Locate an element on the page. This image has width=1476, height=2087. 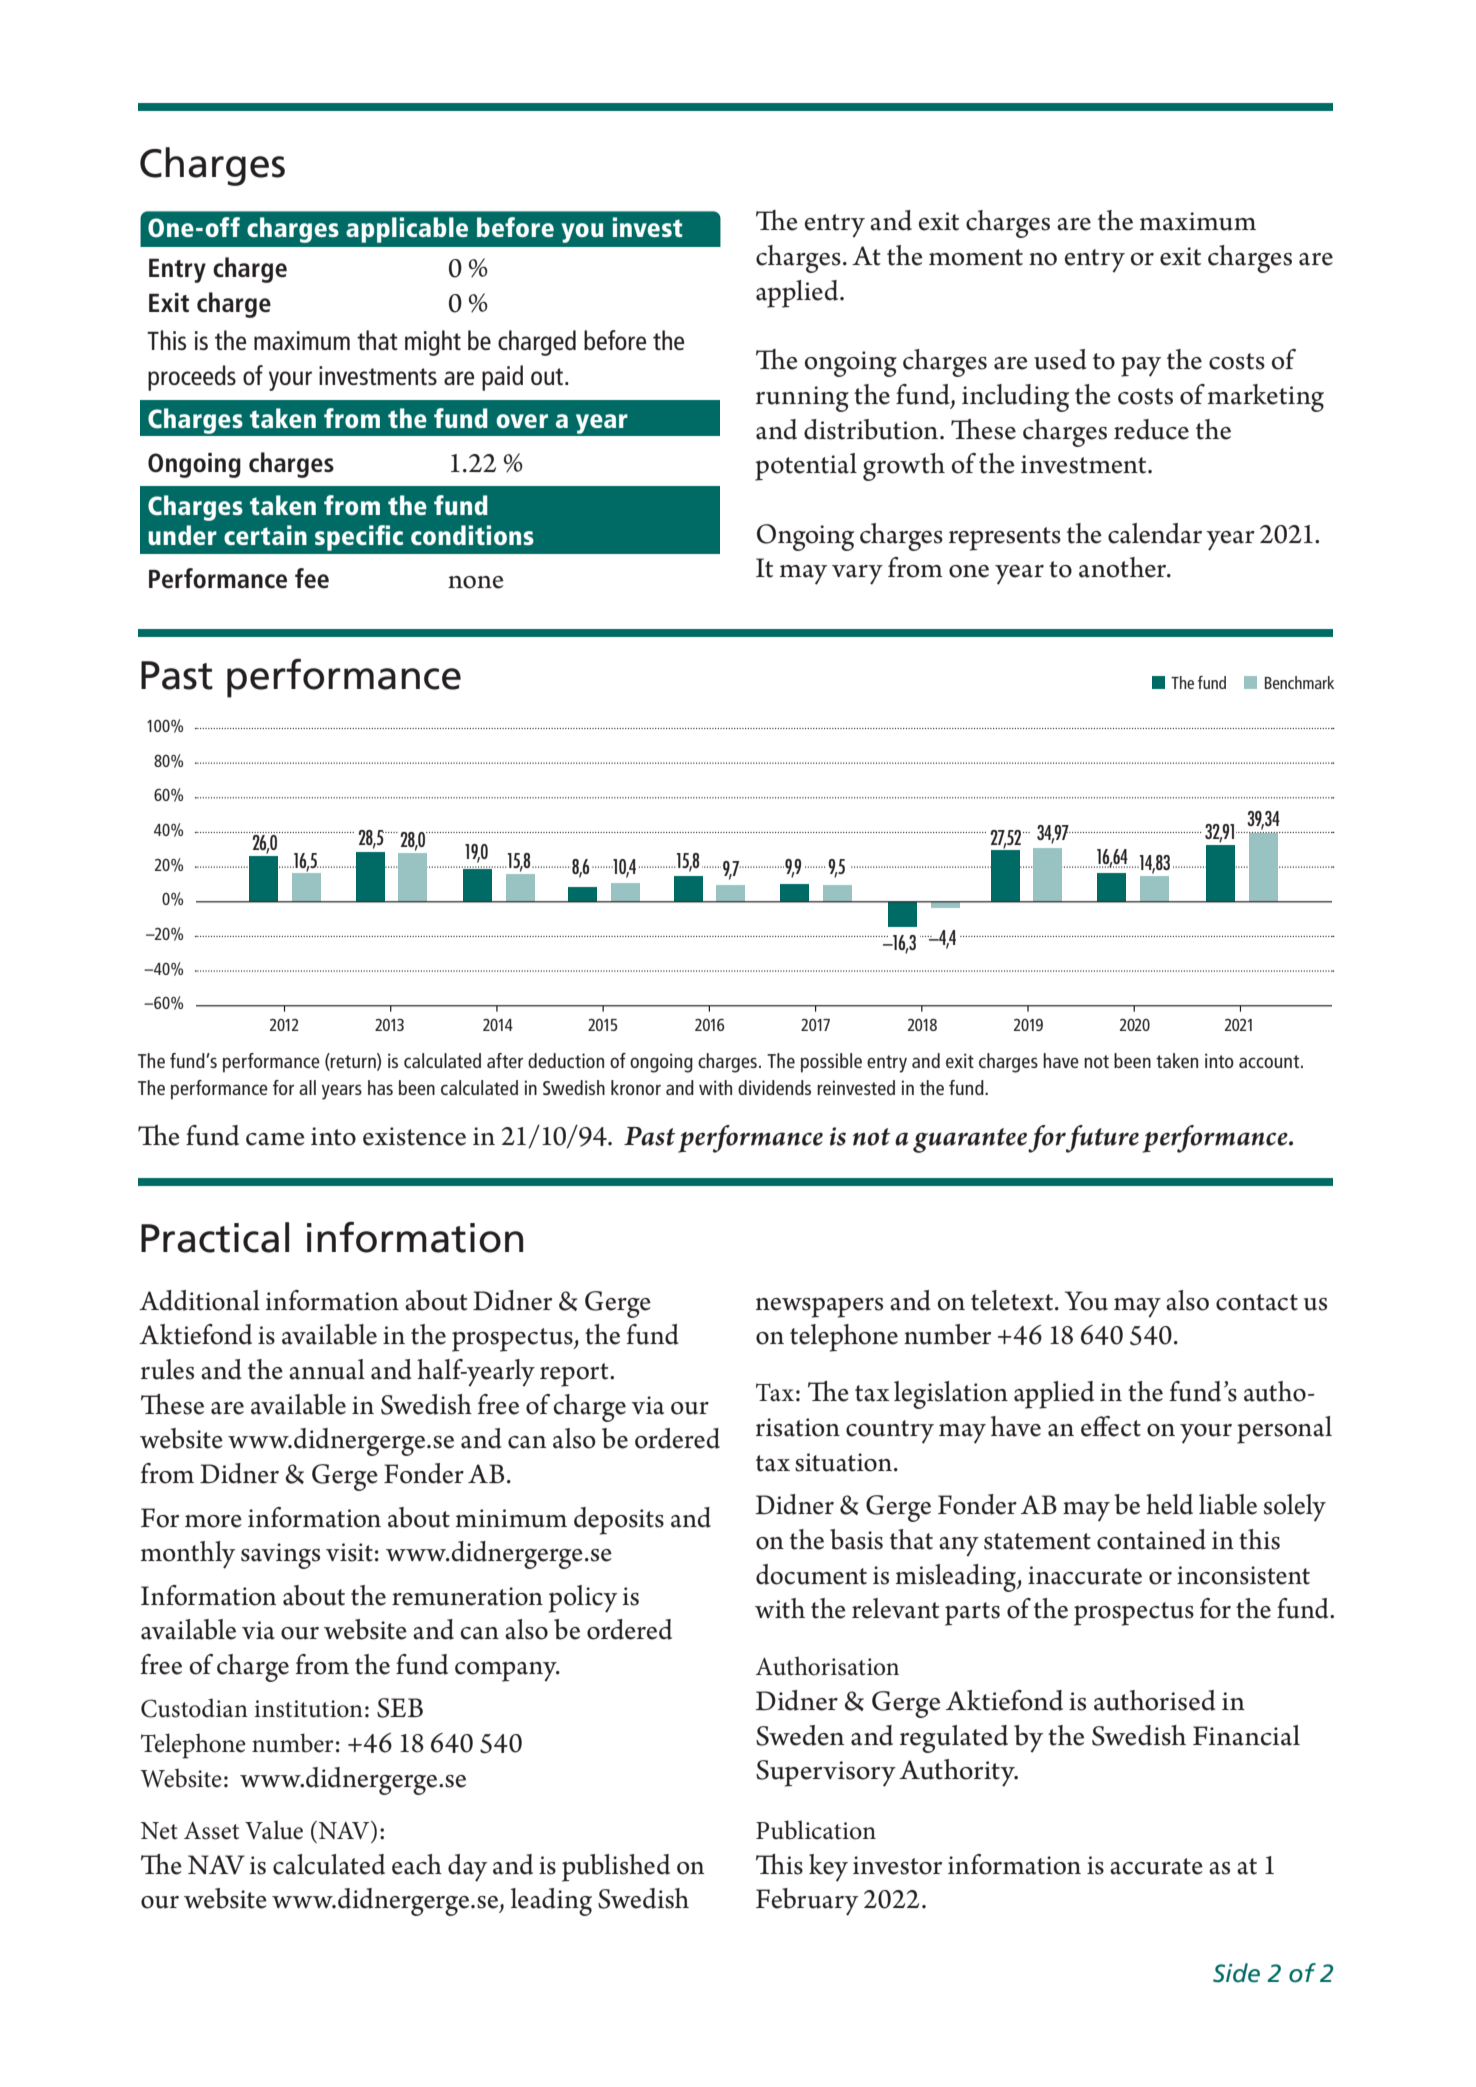
running is located at coordinates (802, 399).
